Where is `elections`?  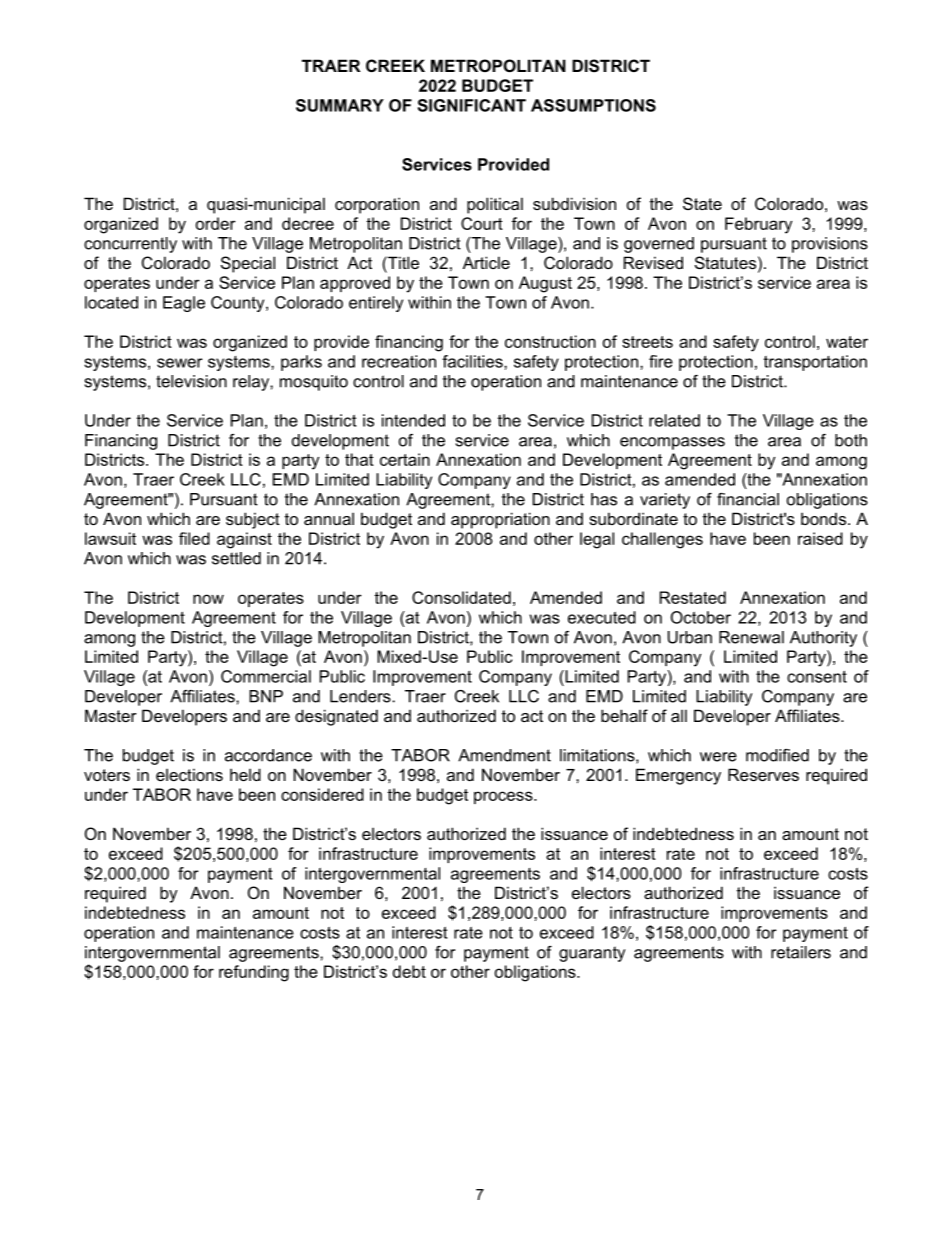 elections is located at coordinates (189, 774).
